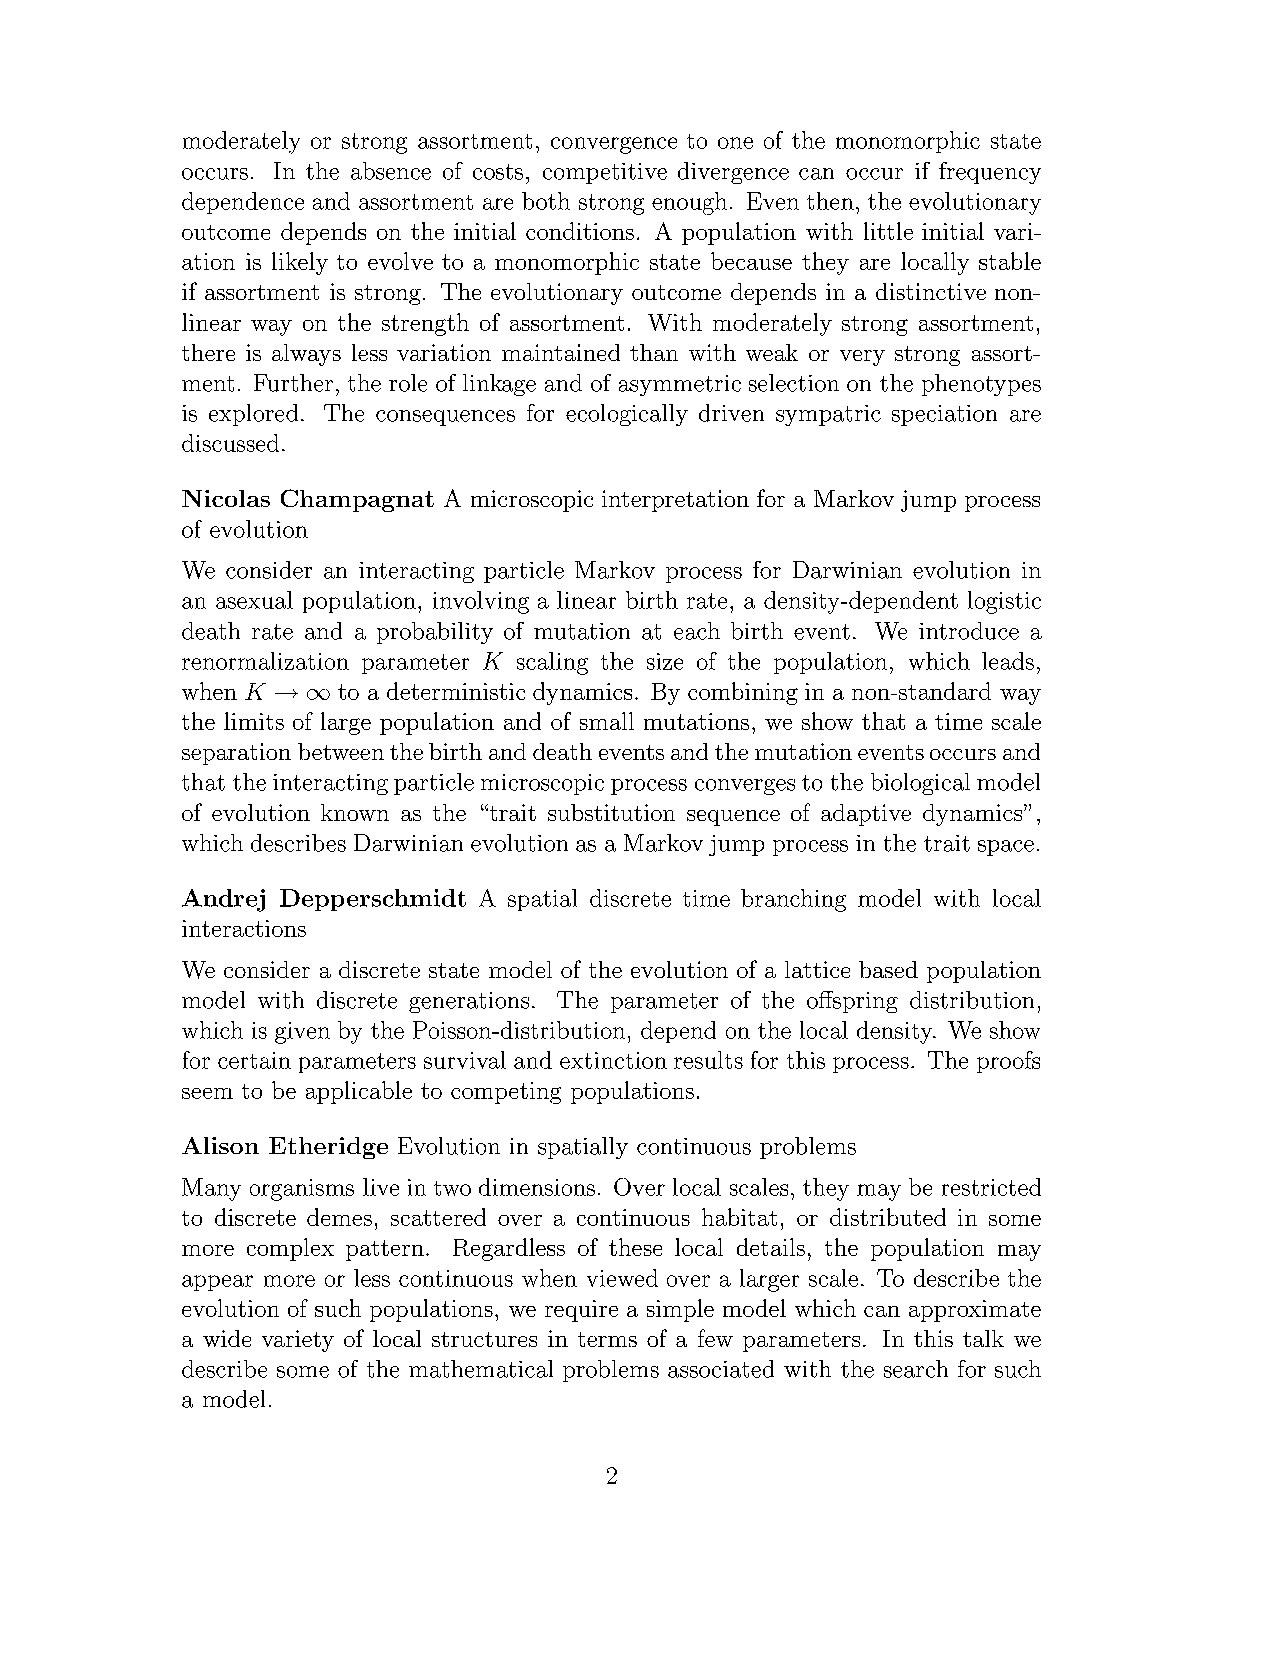  I want to click on each, so click(697, 631).
